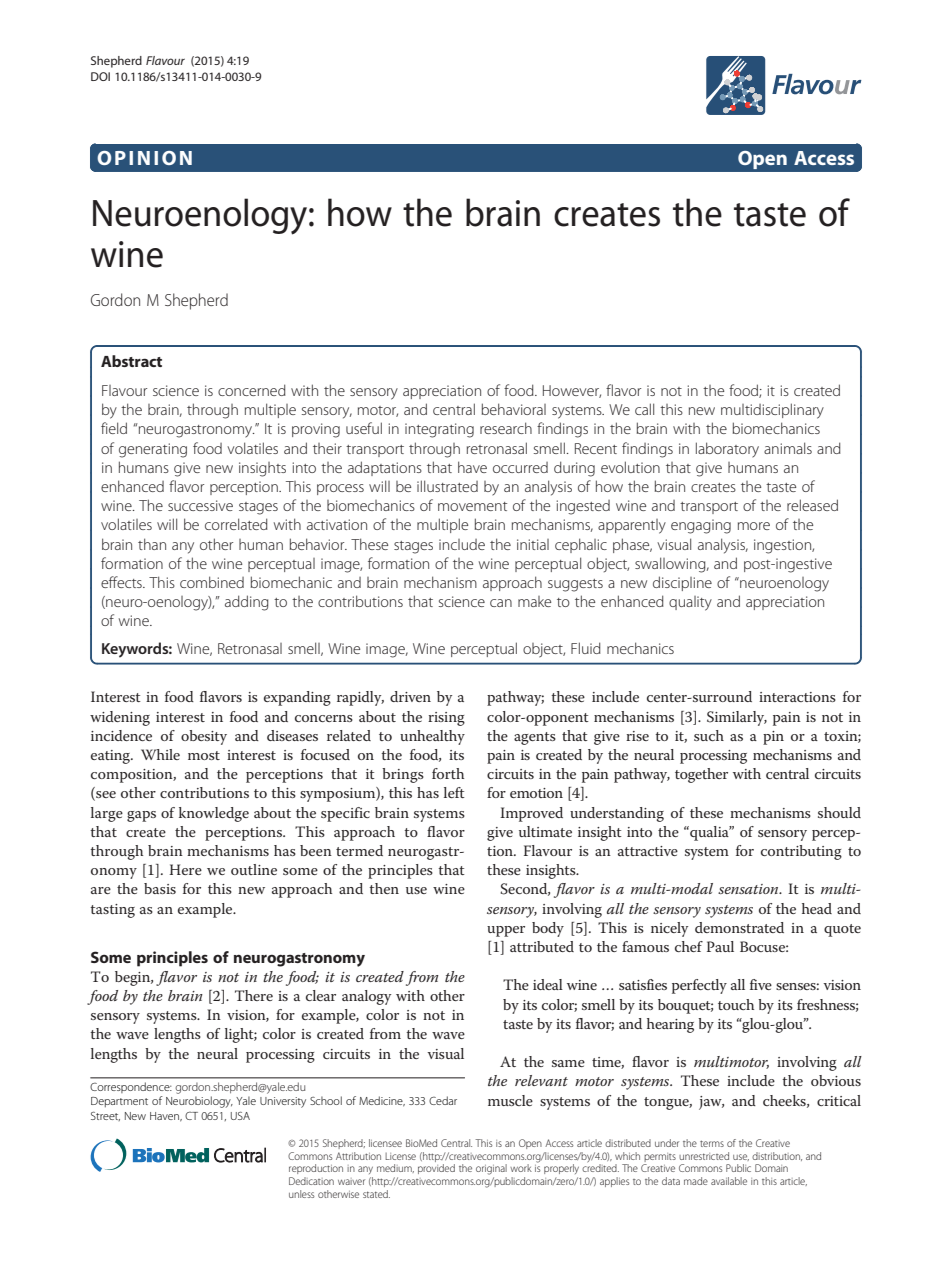 The width and height of the screenshot is (952, 1270). What do you see at coordinates (134, 978) in the screenshot?
I see `begin` at bounding box center [134, 978].
